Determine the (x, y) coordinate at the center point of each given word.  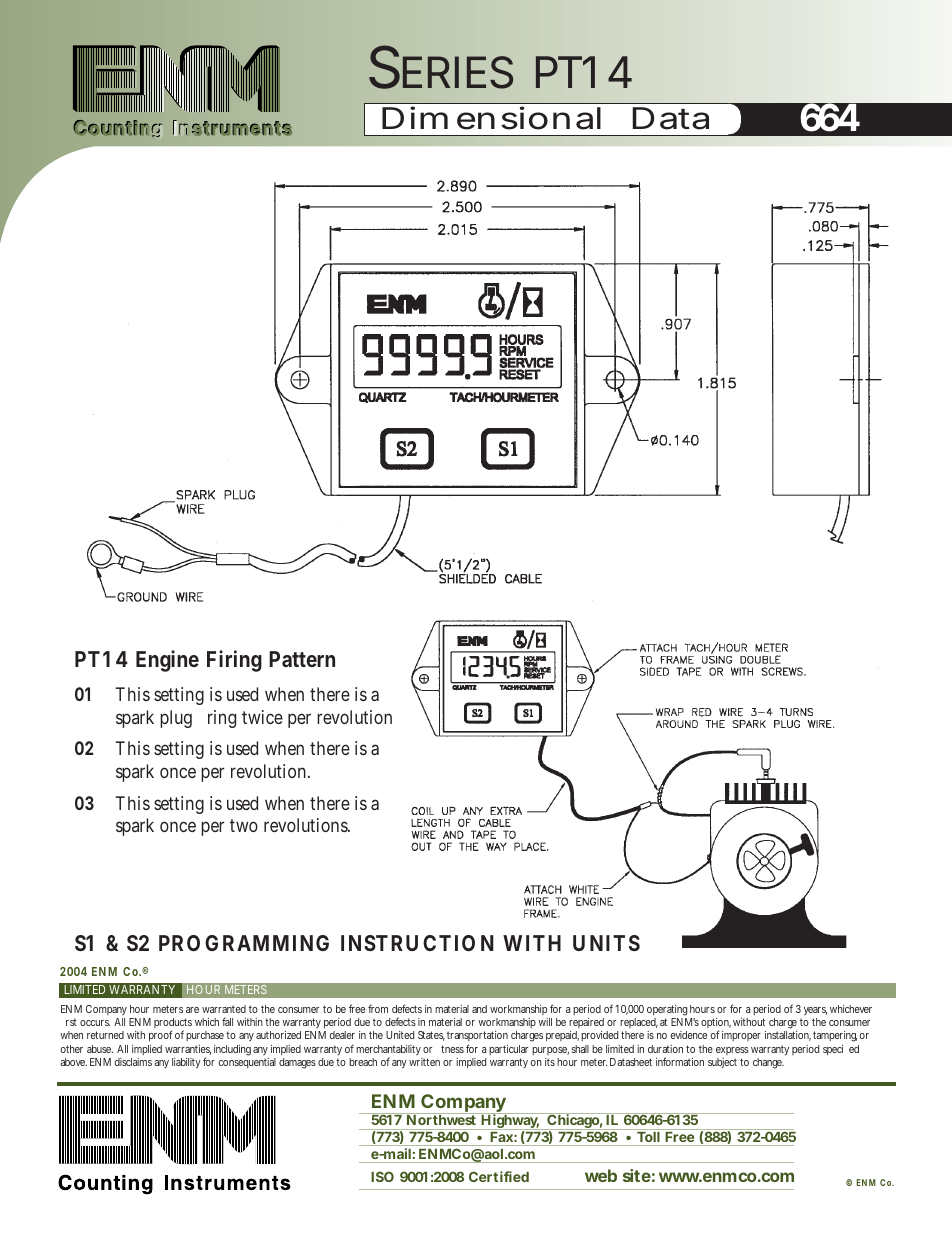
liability (186, 1063)
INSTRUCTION (417, 943)
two (244, 825)
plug (176, 719)
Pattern (302, 659)
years (815, 1011)
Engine (167, 661)
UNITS (606, 943)
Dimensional (491, 118)
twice (262, 717)
